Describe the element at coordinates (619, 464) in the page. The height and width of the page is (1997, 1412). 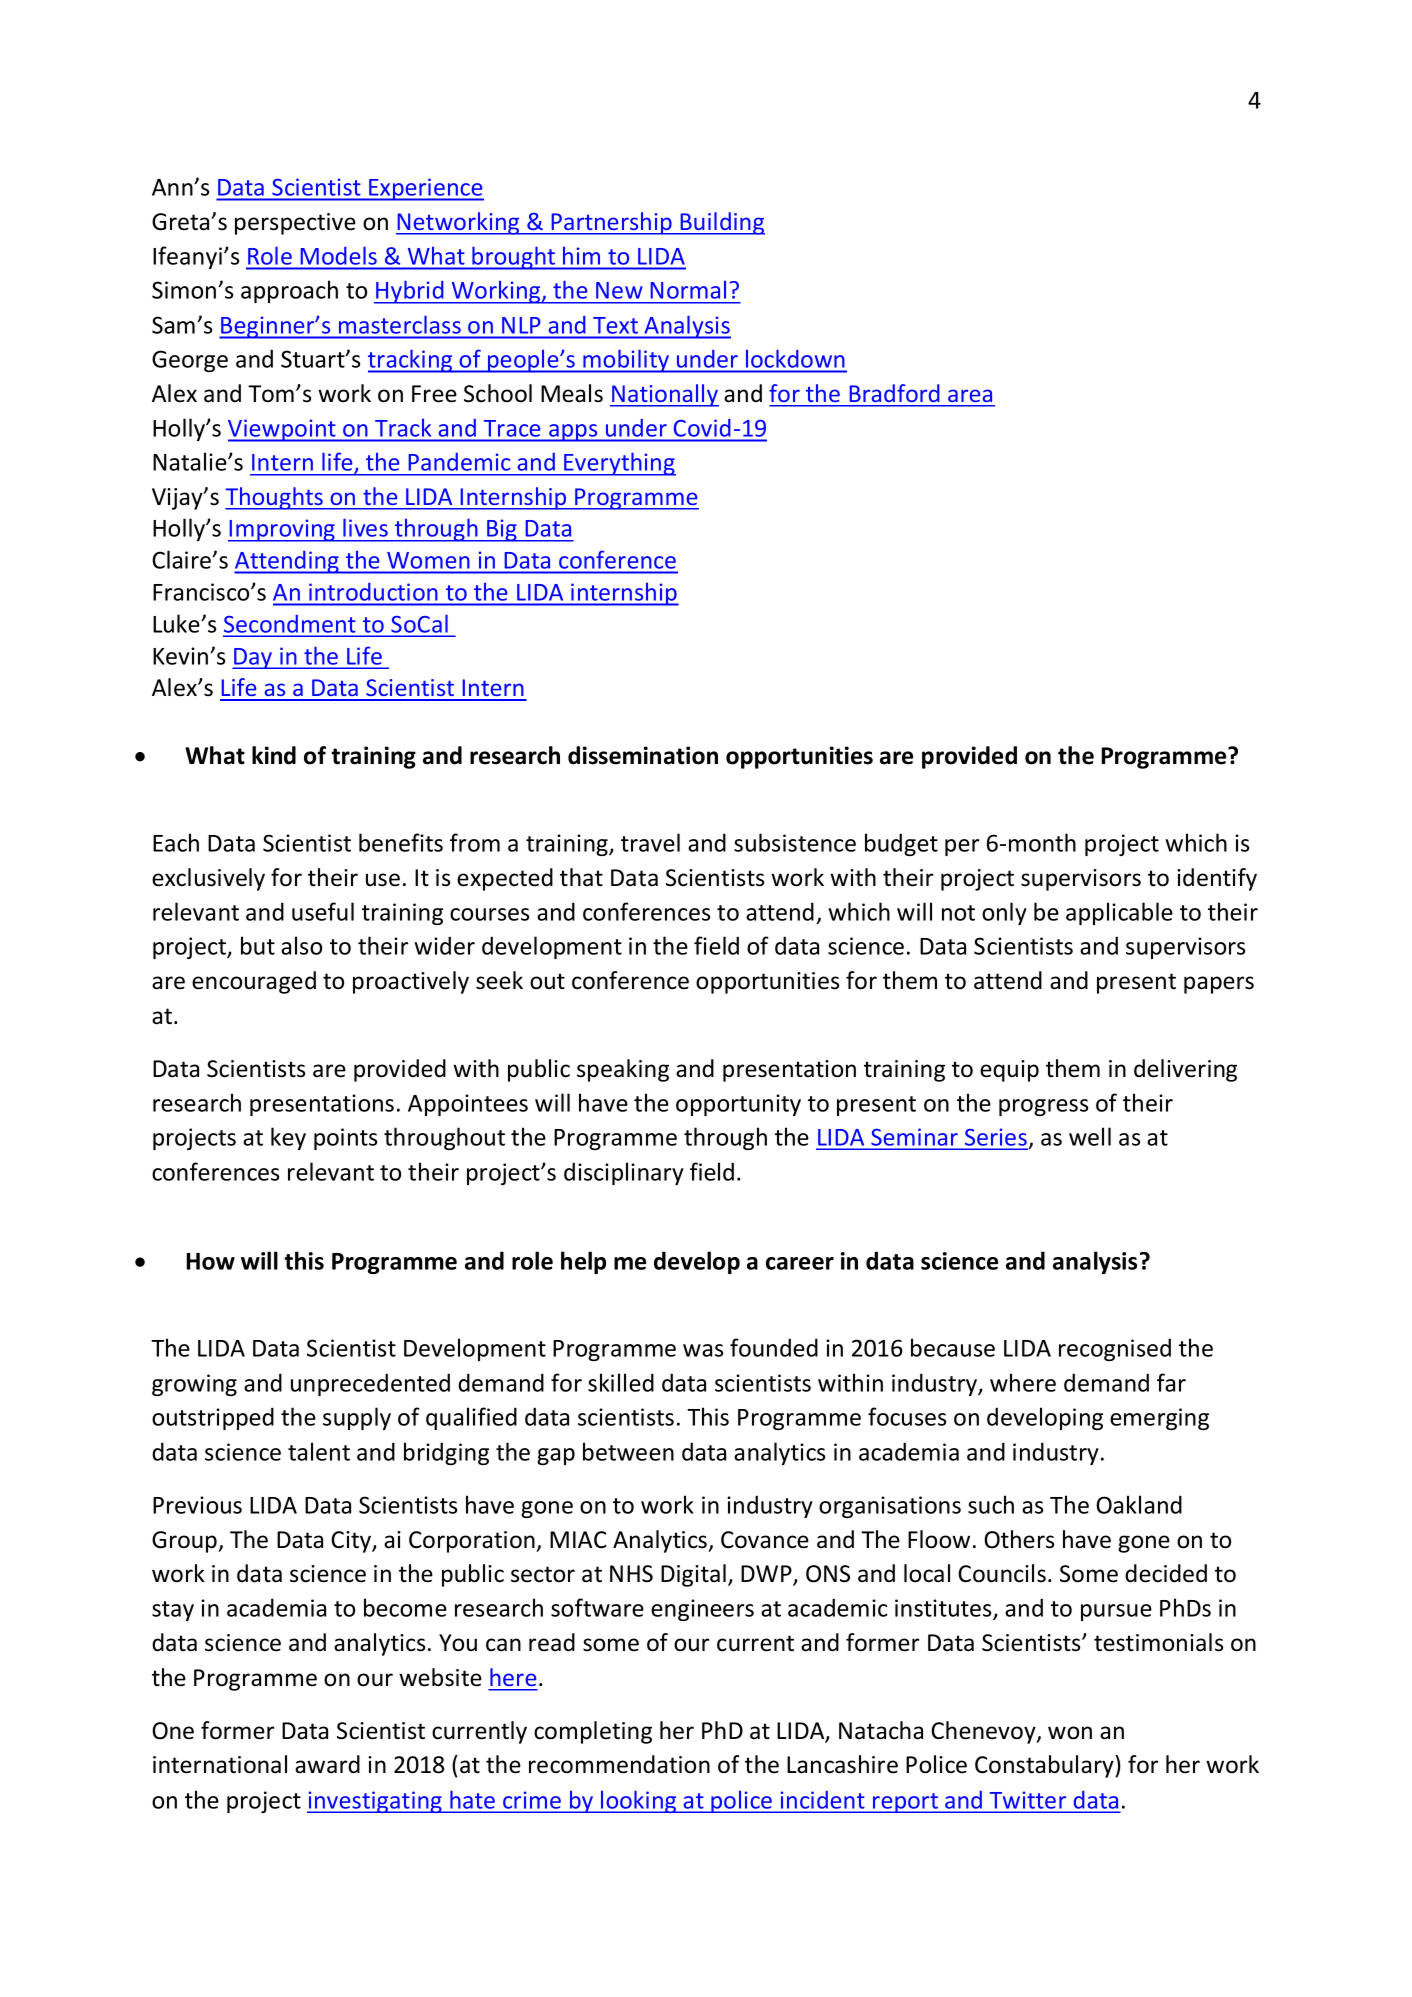
I see `Everything` at that location.
